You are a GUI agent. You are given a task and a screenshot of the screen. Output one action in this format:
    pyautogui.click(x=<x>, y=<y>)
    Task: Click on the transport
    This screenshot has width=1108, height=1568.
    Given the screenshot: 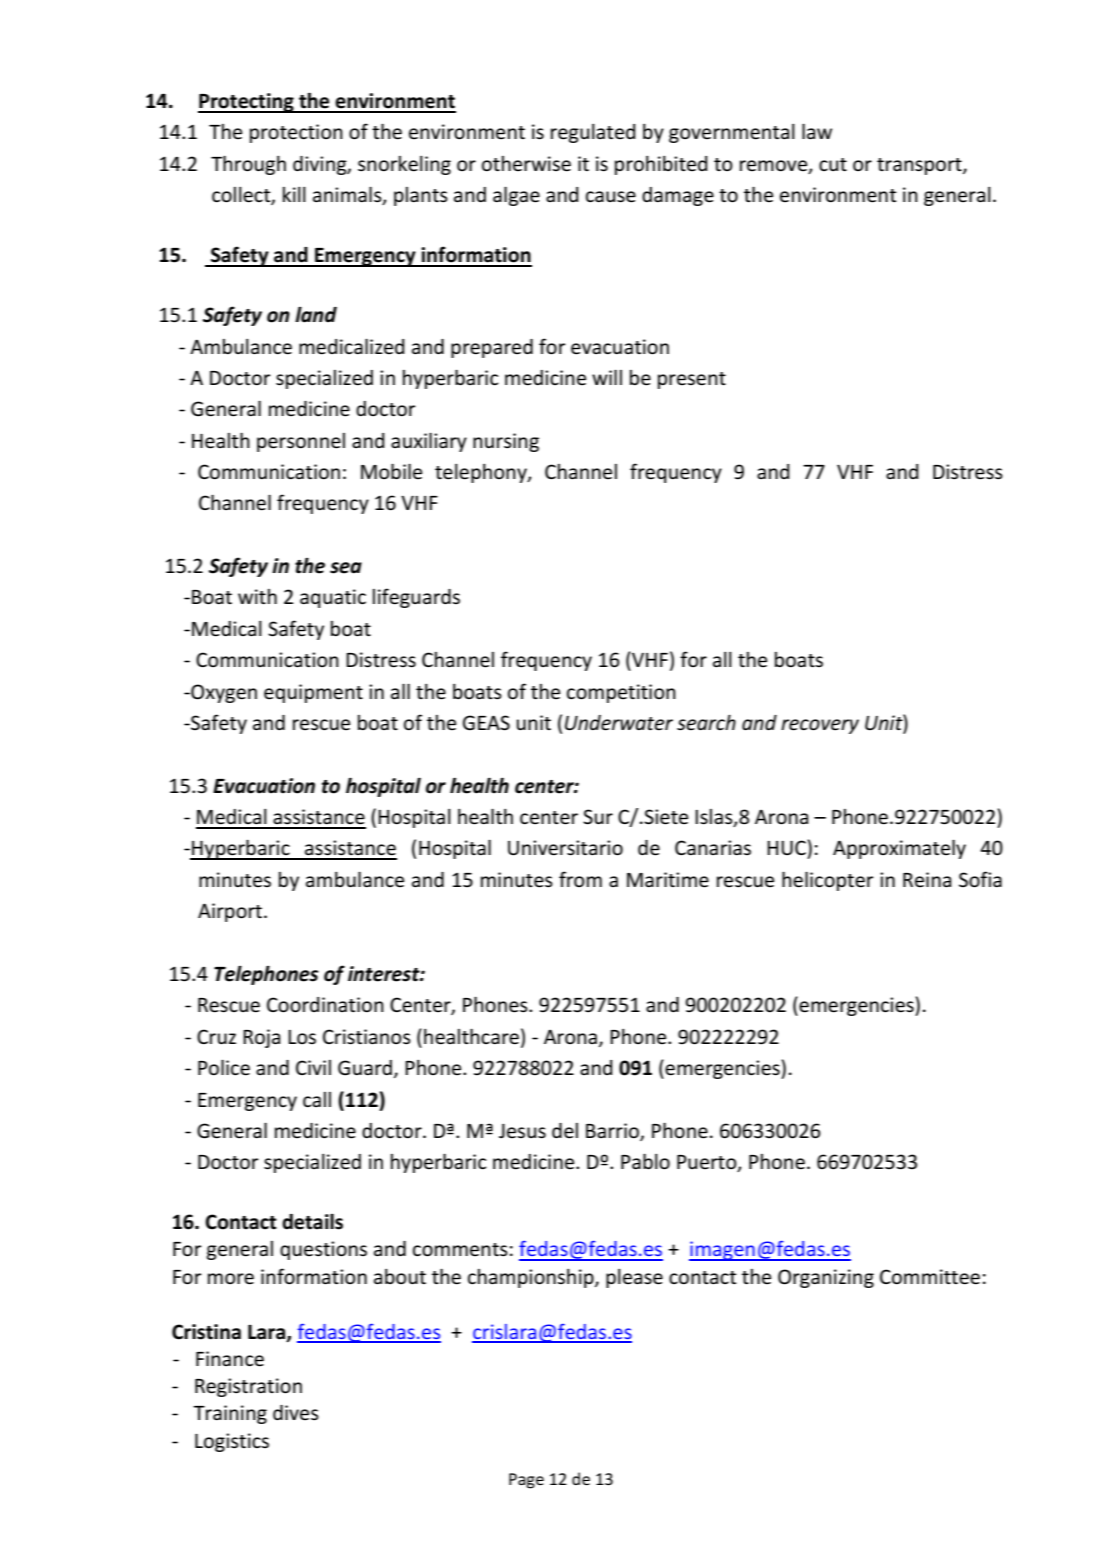 What is the action you would take?
    pyautogui.click(x=920, y=166)
